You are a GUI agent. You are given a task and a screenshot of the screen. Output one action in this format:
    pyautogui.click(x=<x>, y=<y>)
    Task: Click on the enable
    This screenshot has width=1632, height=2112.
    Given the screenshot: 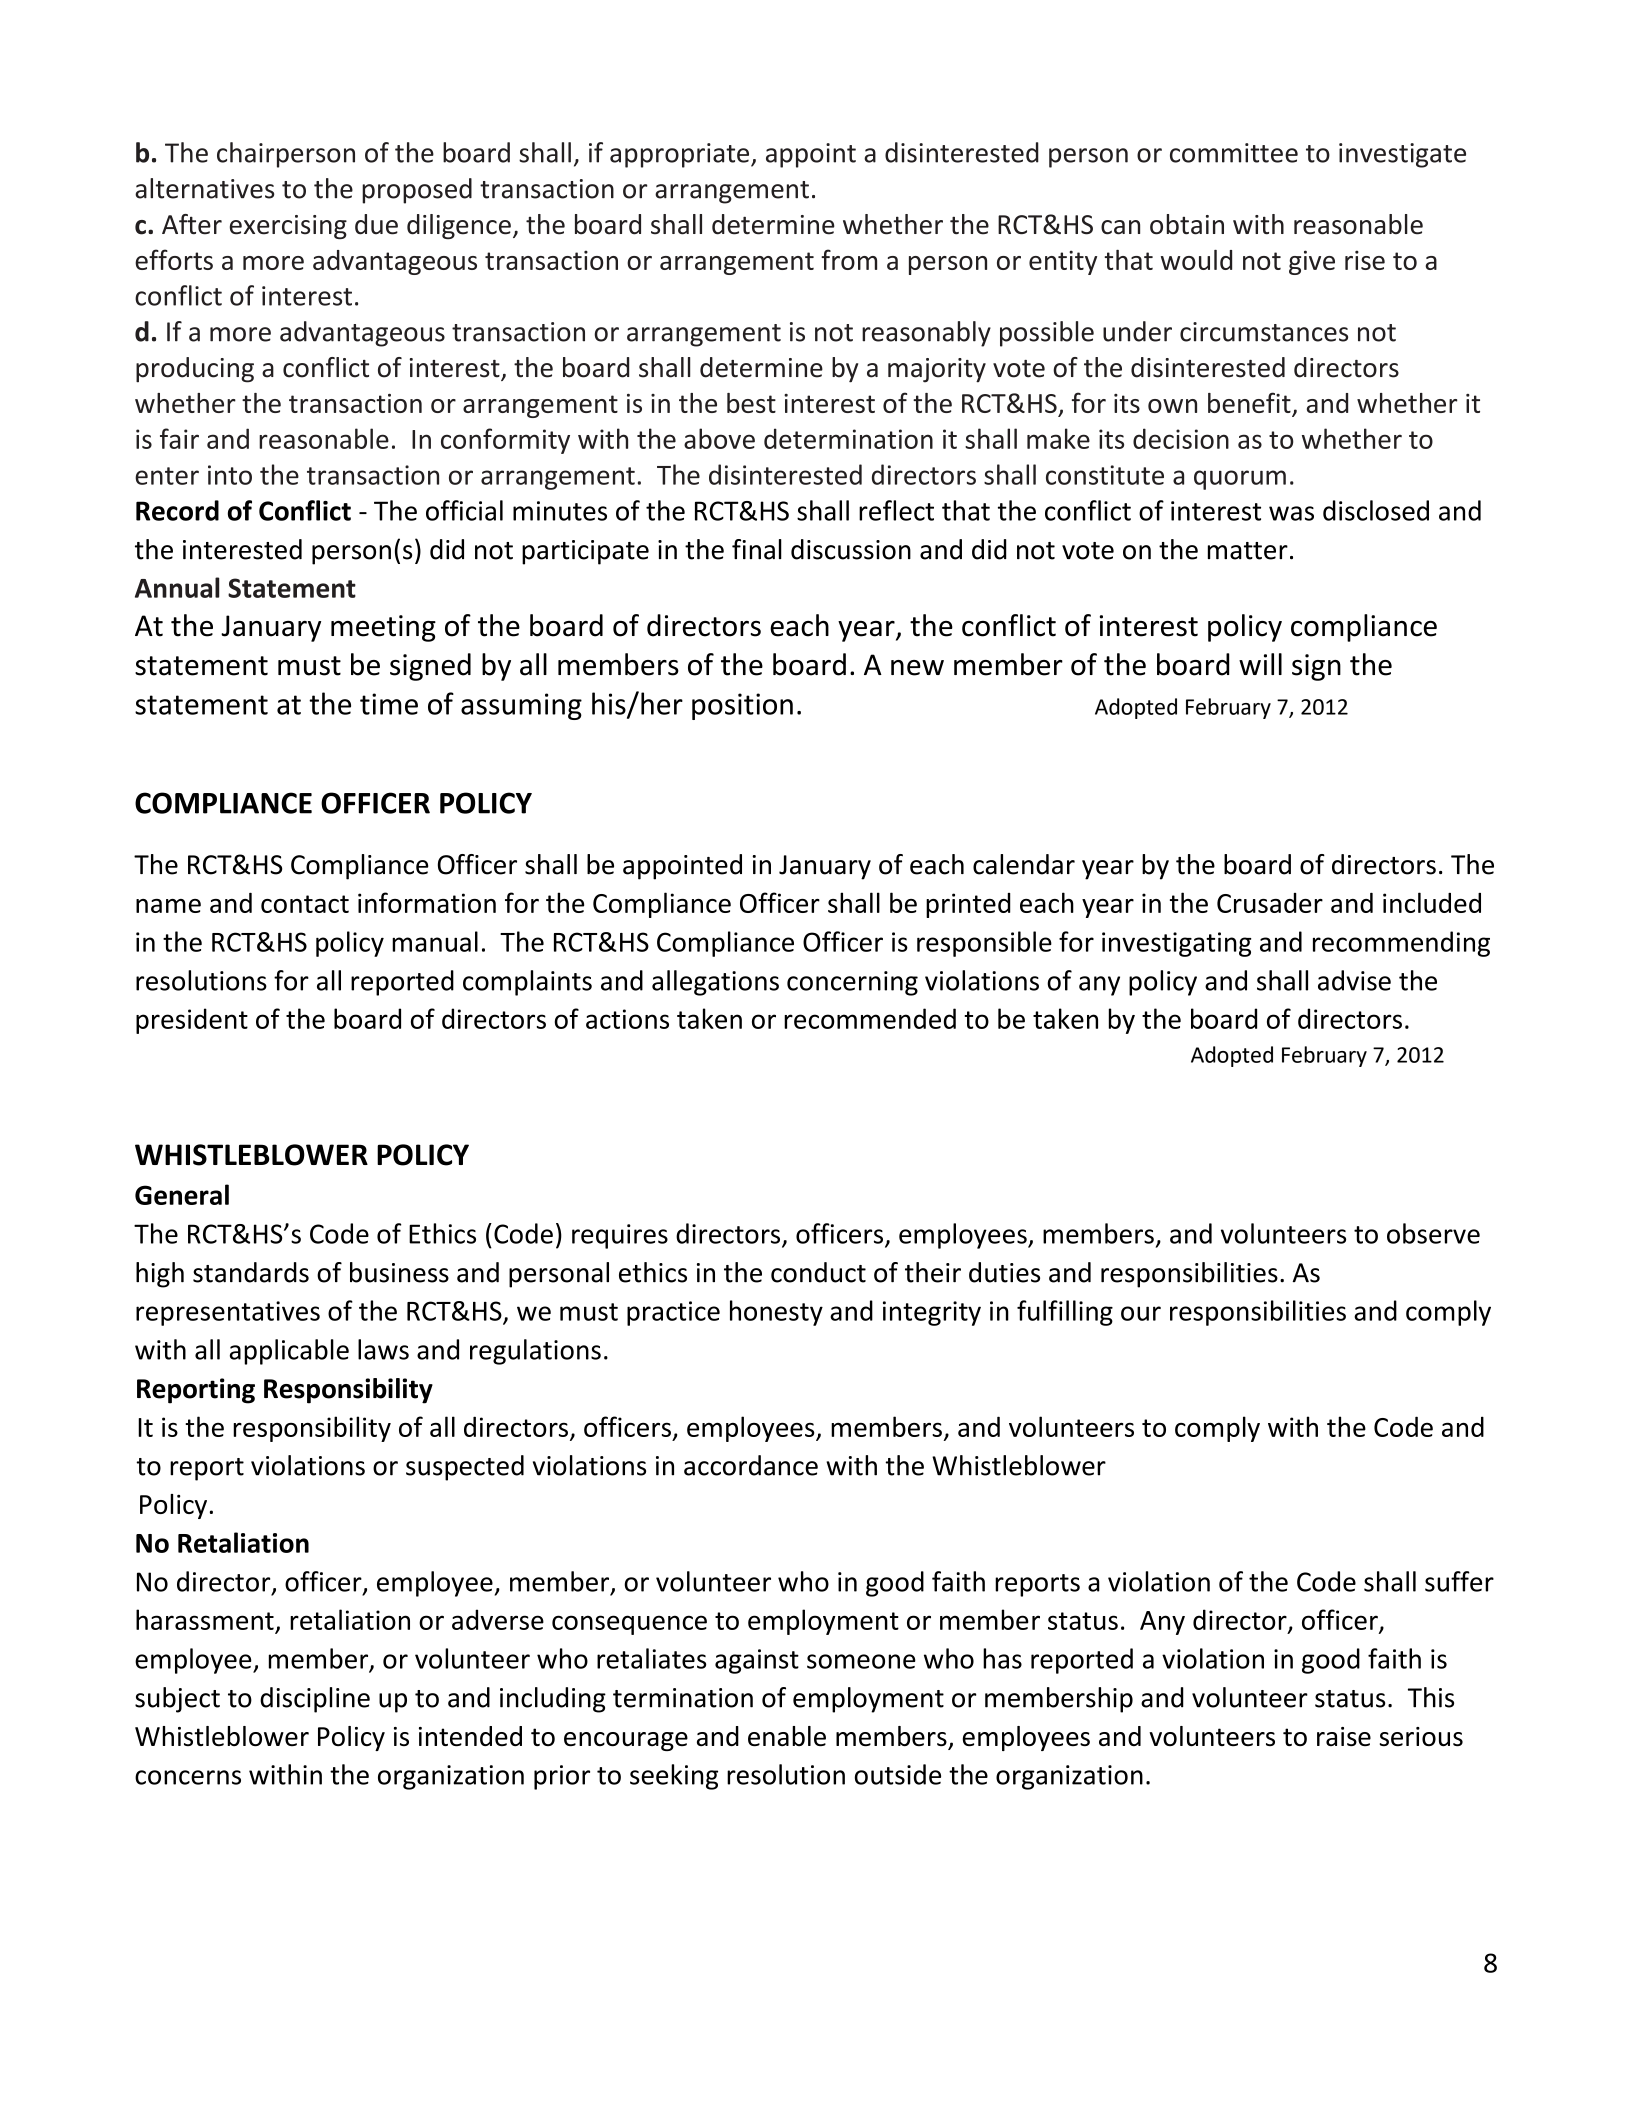 What is the action you would take?
    pyautogui.click(x=787, y=1736)
